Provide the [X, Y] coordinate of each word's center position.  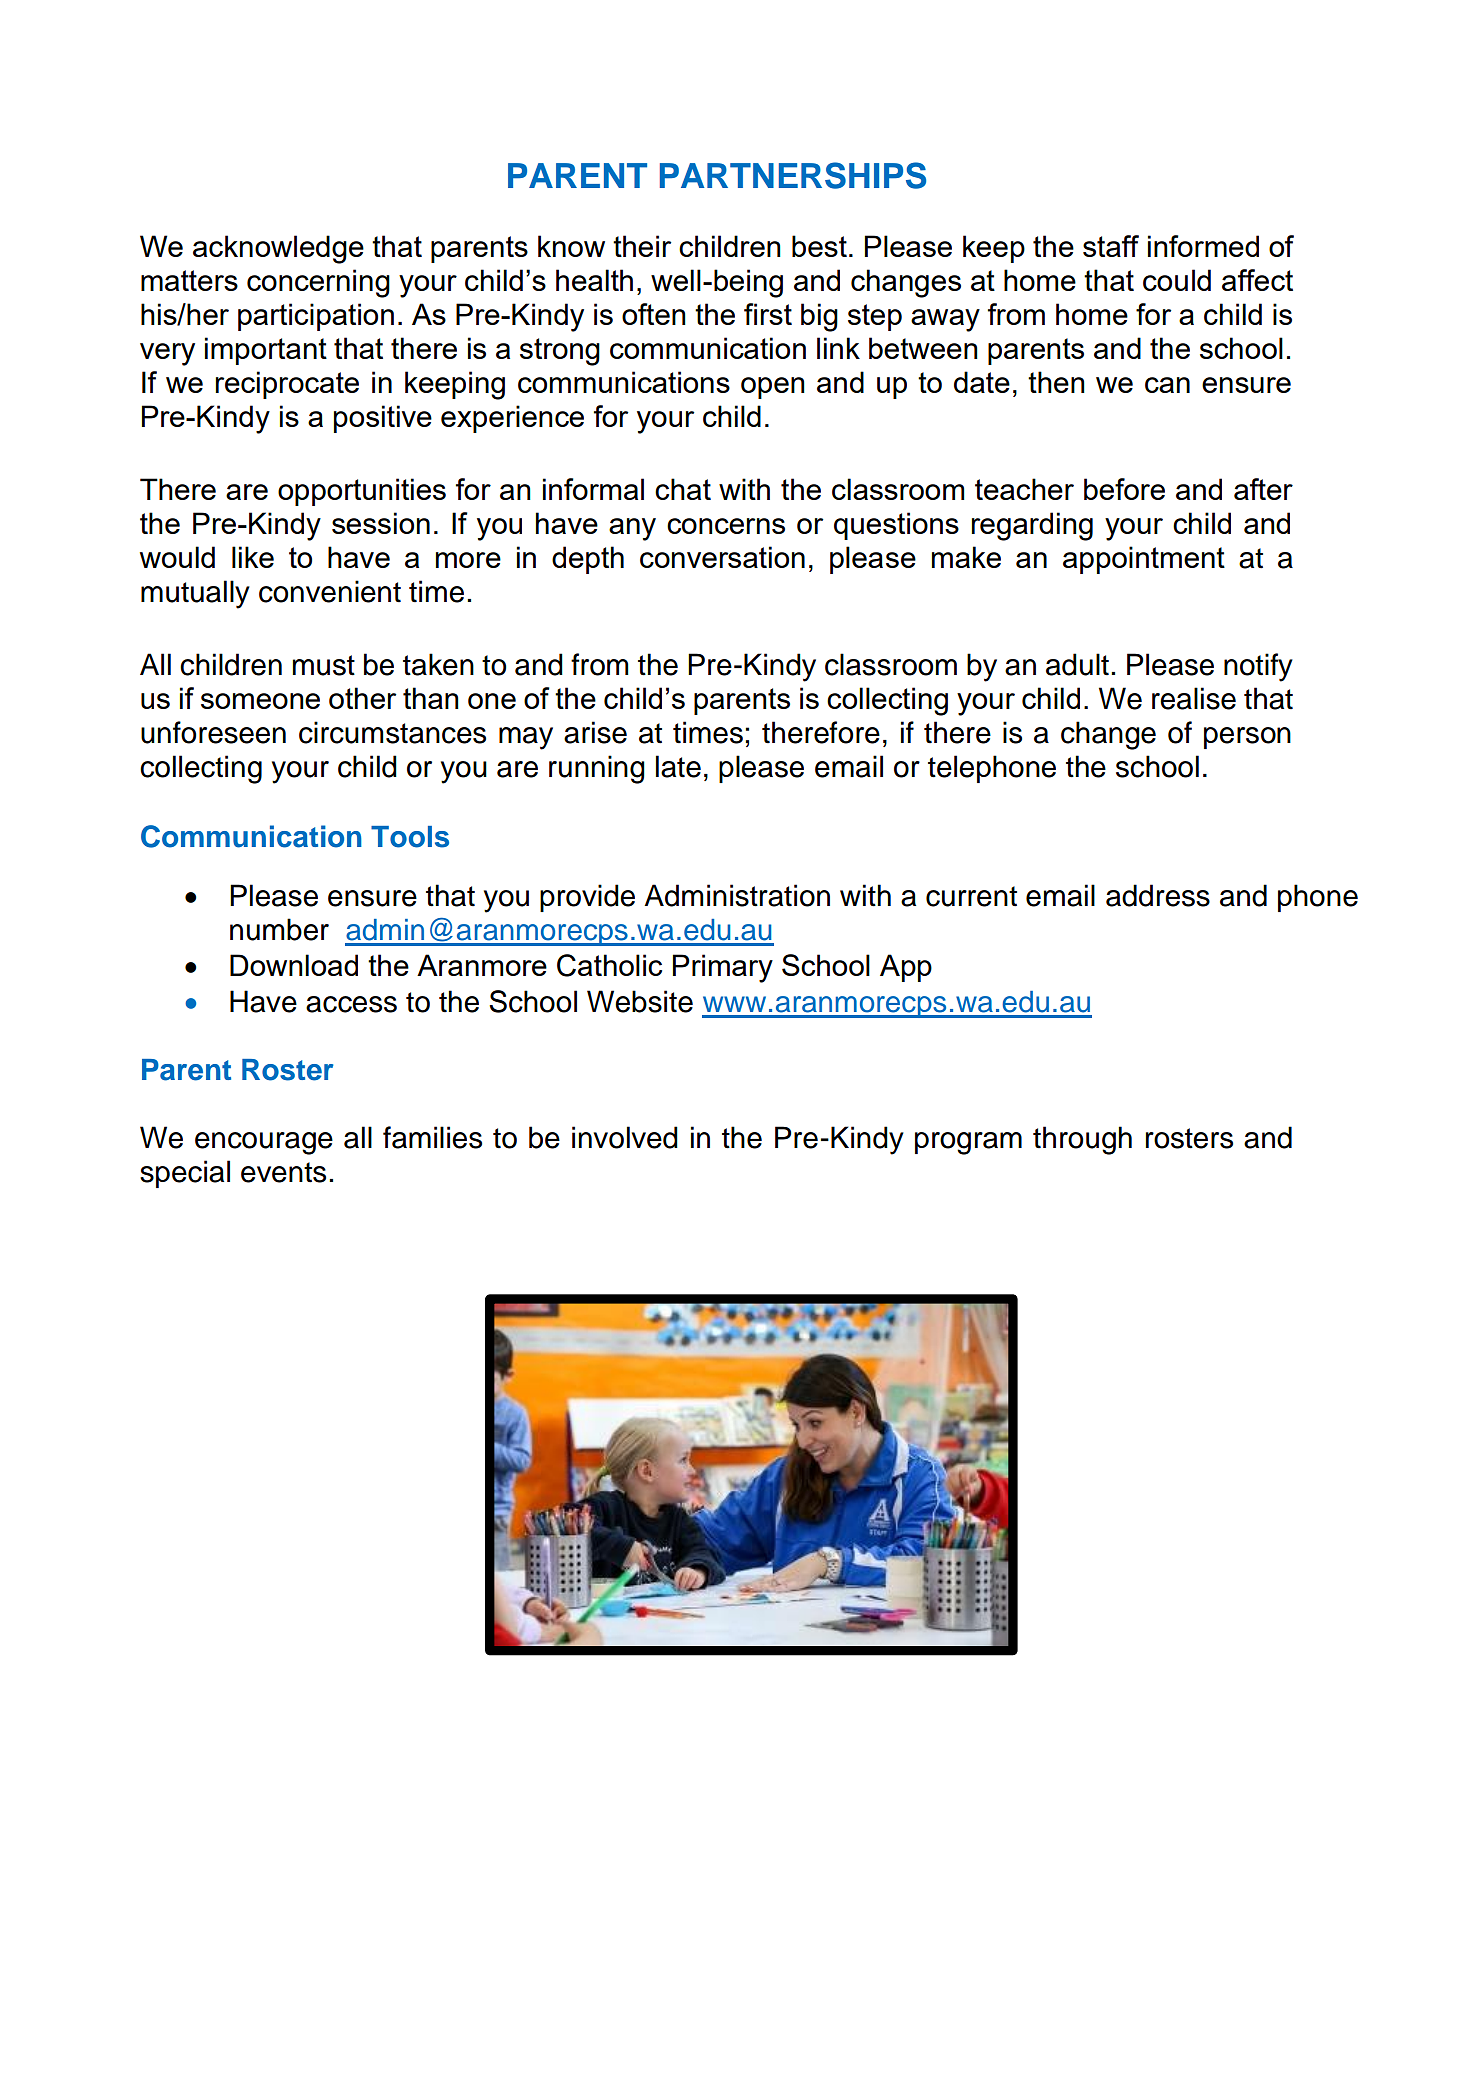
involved [625, 1137]
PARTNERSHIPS [793, 175]
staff [1111, 246]
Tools [410, 837]
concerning [318, 283]
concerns [726, 526]
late [678, 766]
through [1082, 1140]
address [1158, 895]
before [1124, 489]
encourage [264, 1143]
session [381, 523]
